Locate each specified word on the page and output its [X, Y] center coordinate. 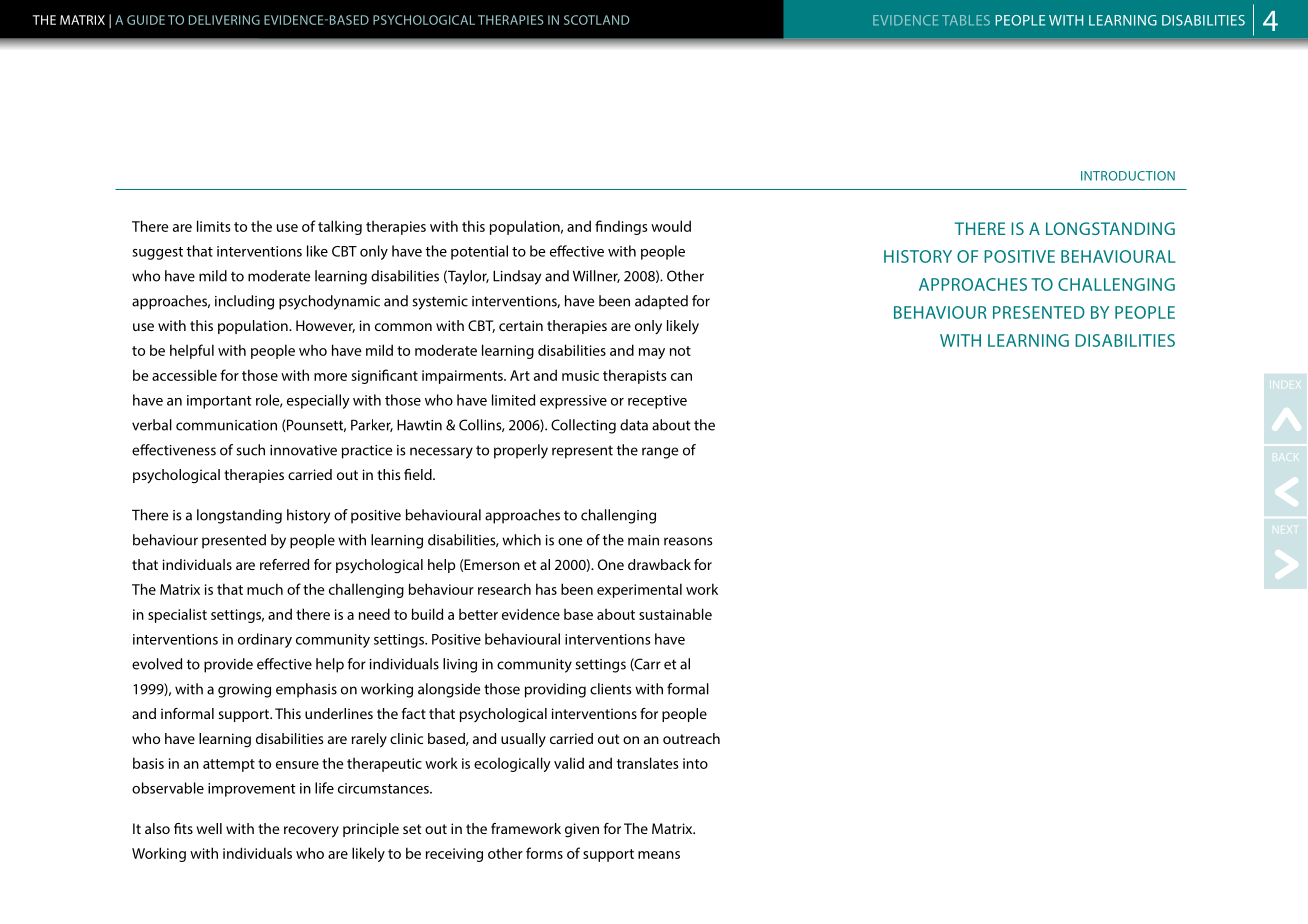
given [582, 830]
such [250, 450]
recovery [311, 832]
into [695, 763]
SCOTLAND [596, 20]
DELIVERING [224, 20]
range [660, 453]
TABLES [966, 20]
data [634, 425]
